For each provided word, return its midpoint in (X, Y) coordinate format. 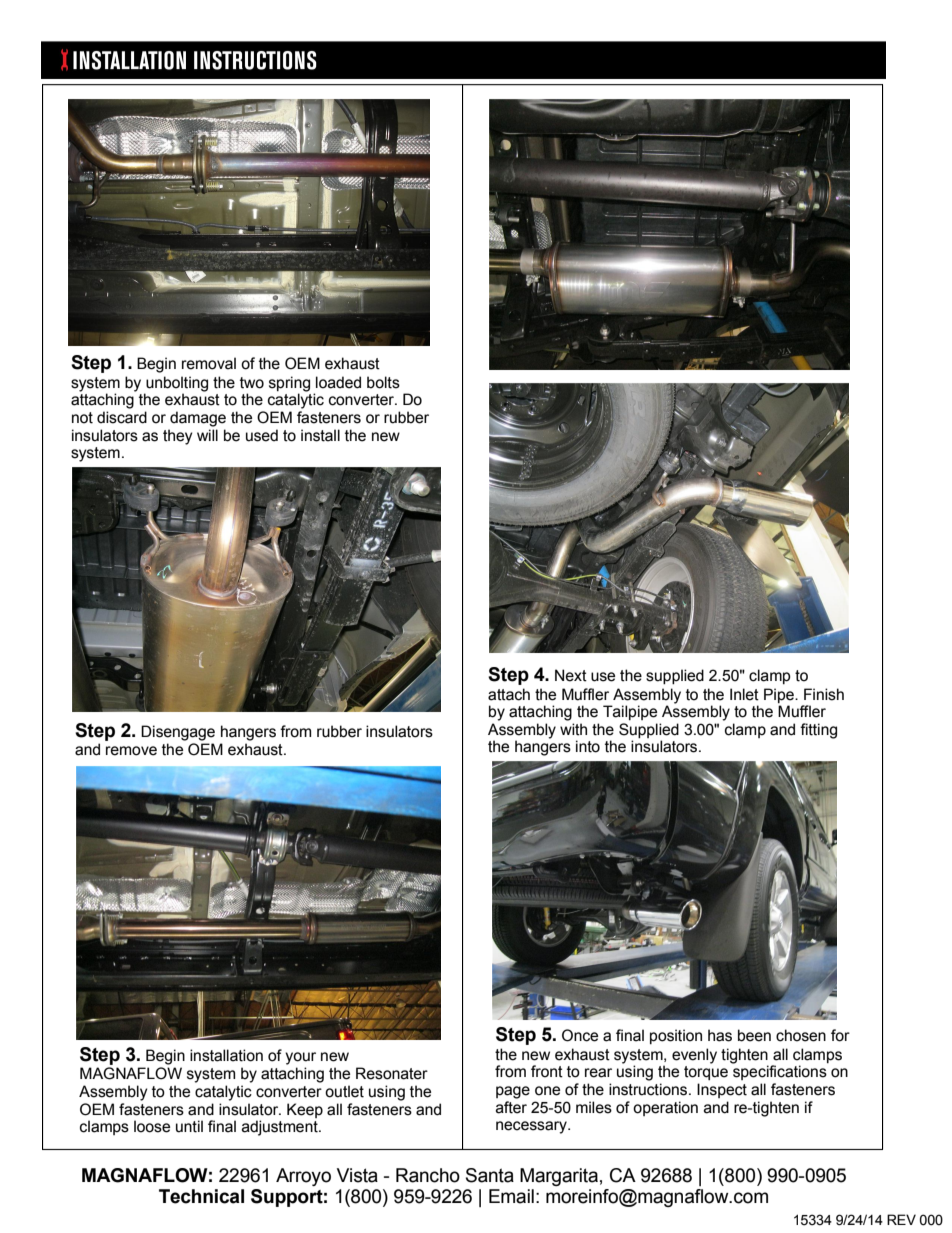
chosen (801, 1035)
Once (580, 1035)
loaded (338, 382)
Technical (201, 1196)
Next (571, 675)
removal (209, 363)
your (300, 1058)
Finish (824, 694)
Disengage (178, 733)
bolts (383, 382)
